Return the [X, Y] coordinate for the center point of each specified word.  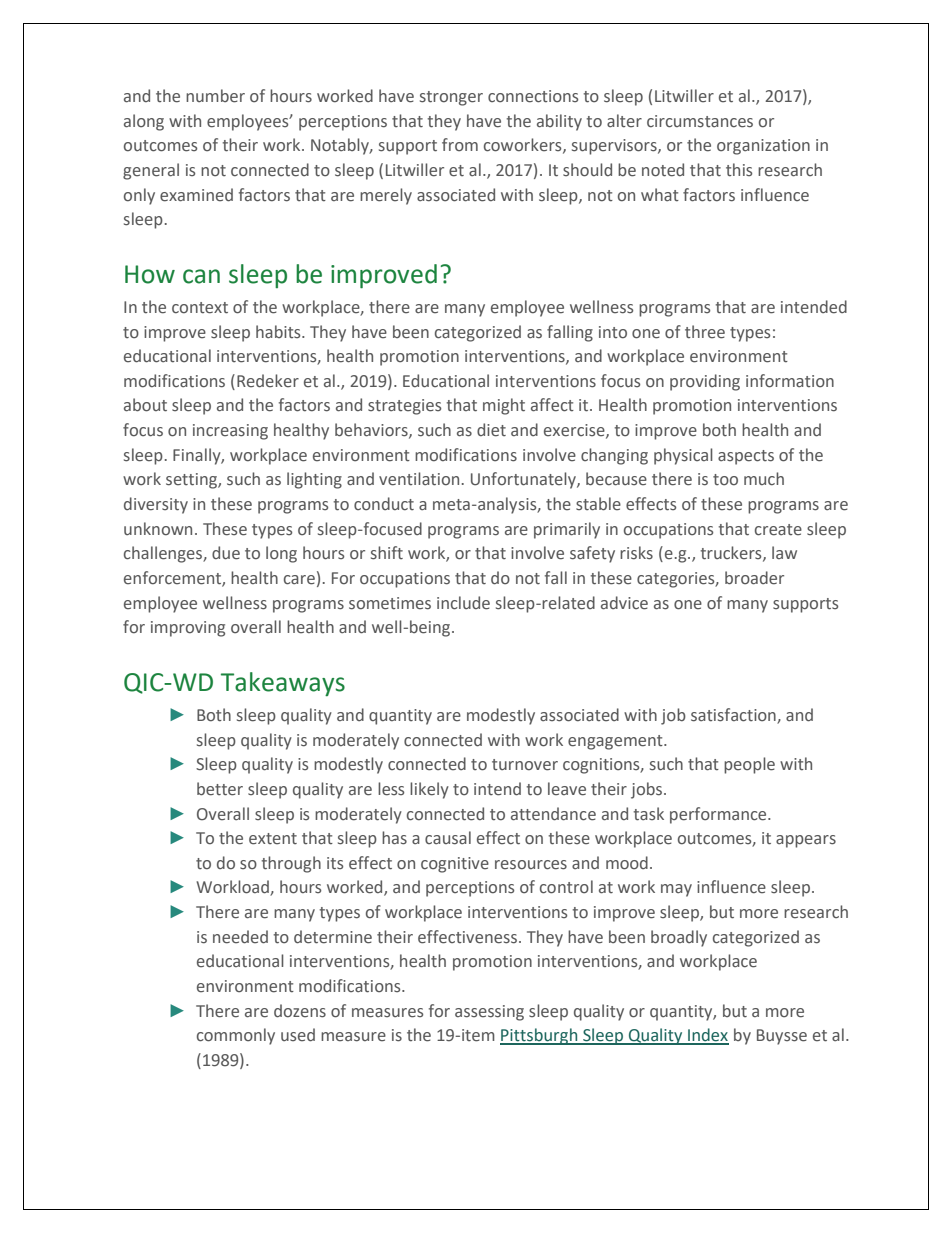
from [460, 144]
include [463, 603]
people [749, 765]
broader [754, 578]
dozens [300, 1011]
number [215, 96]
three [705, 332]
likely [429, 790]
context [200, 308]
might [504, 406]
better [220, 789]
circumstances [700, 121]
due [226, 553]
